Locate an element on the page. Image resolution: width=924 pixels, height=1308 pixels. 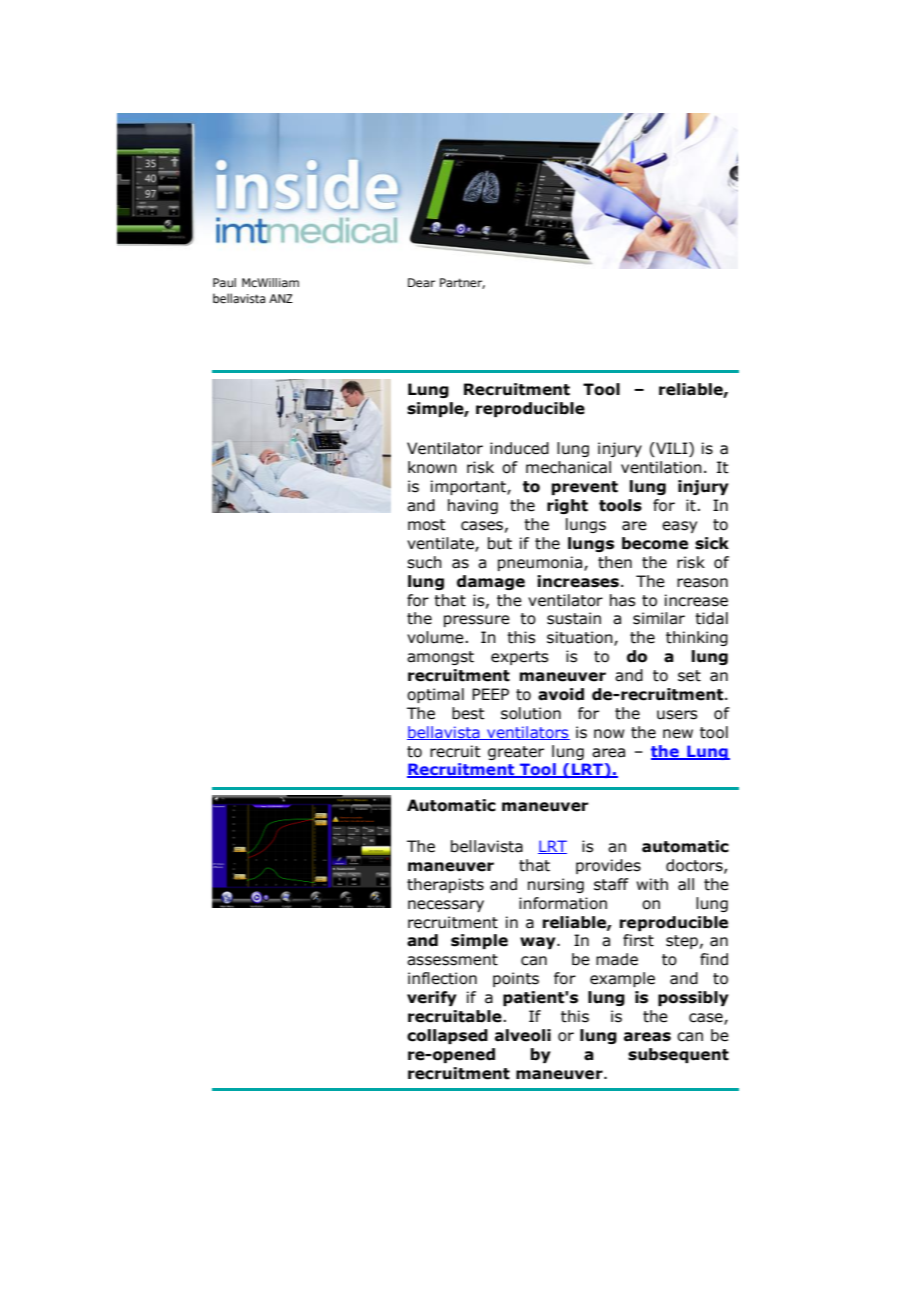
therapists is located at coordinates (445, 885).
